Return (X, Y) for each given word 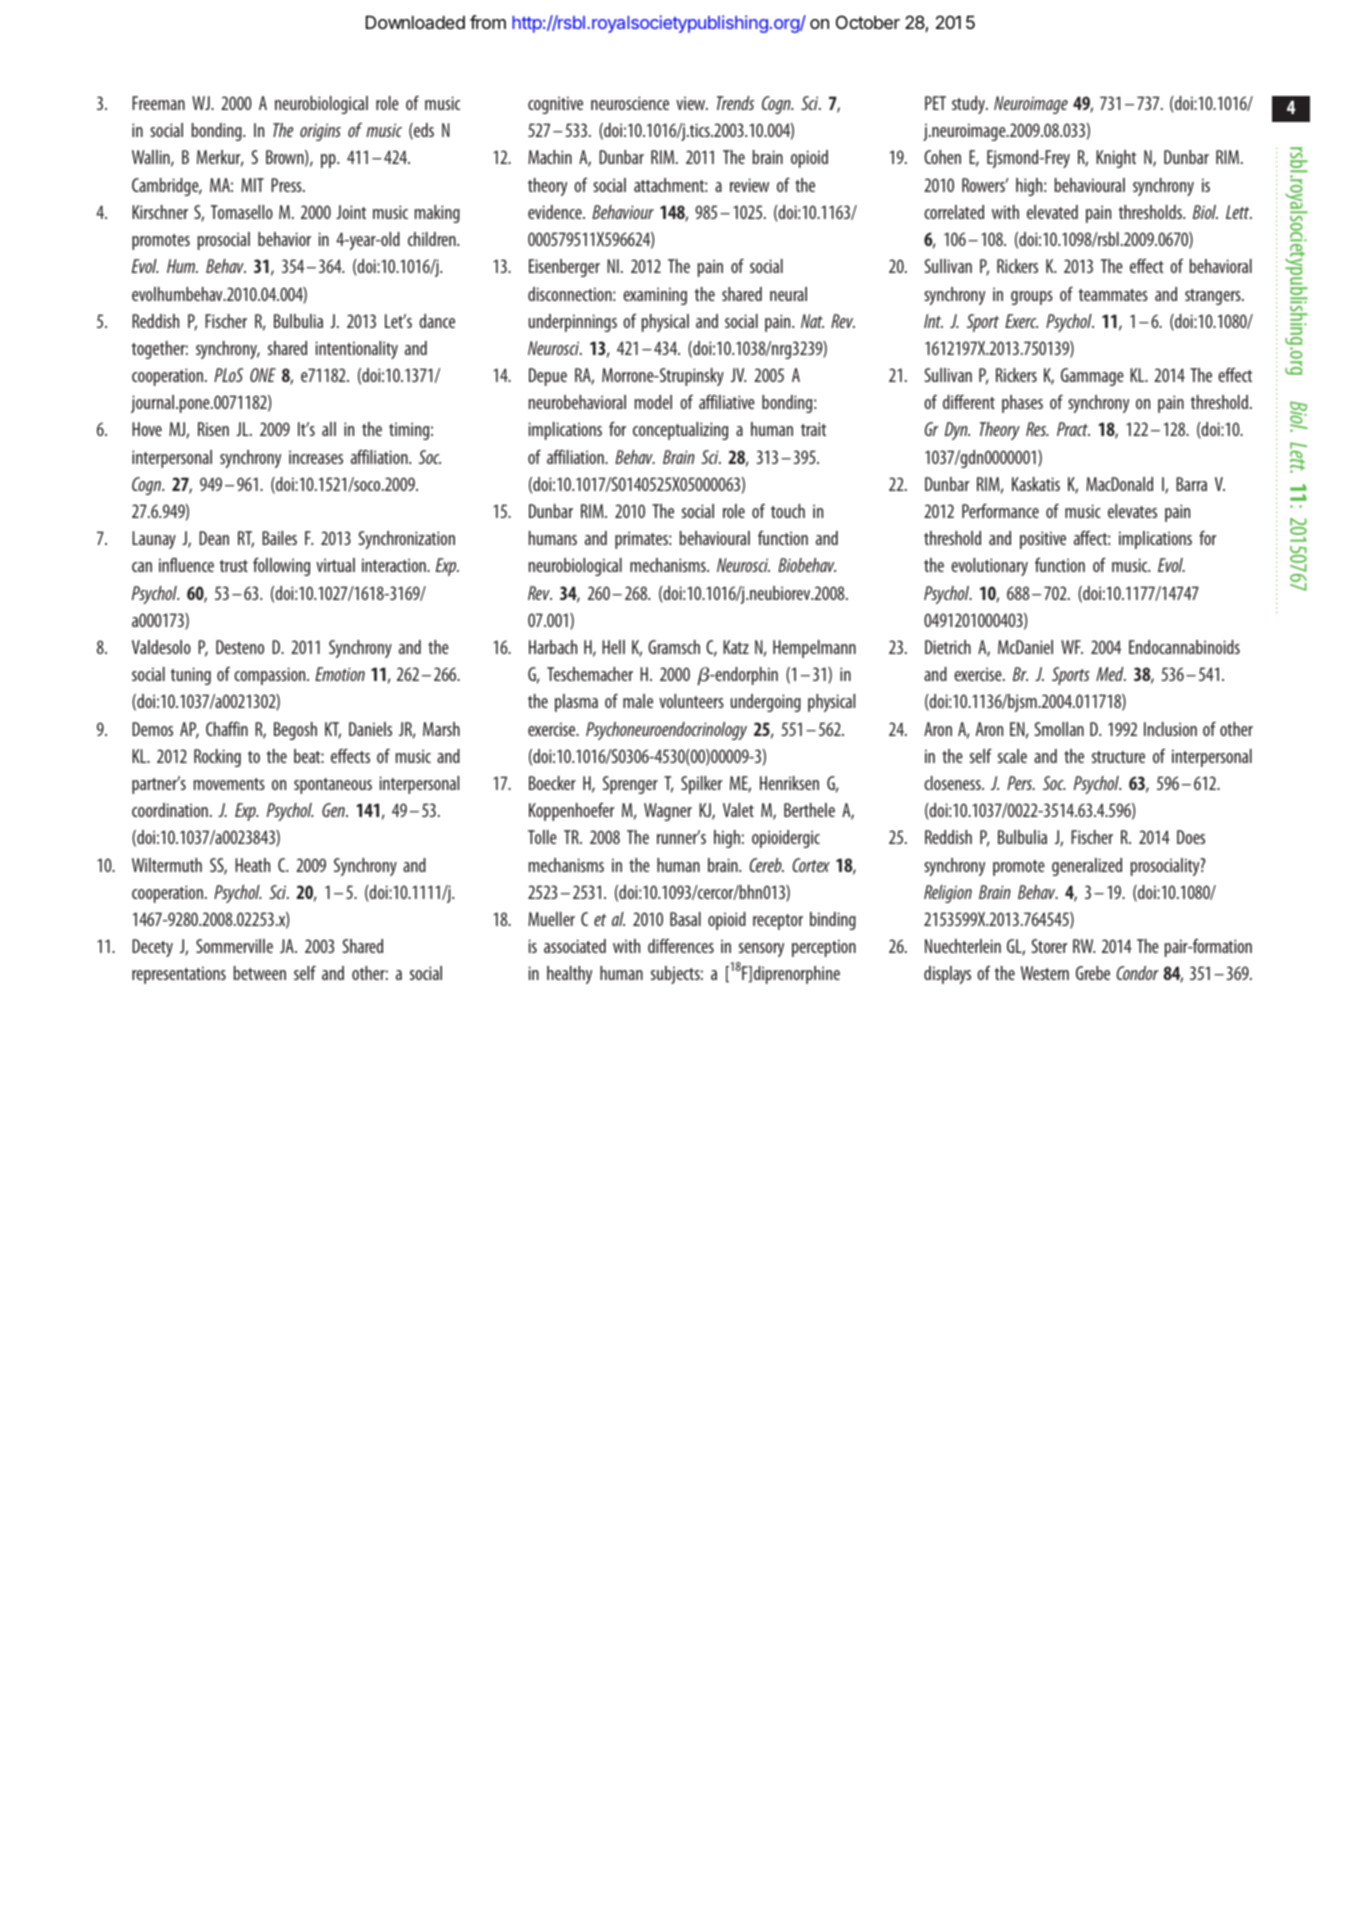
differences (681, 945)
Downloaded (415, 22)
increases (316, 457)
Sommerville (234, 946)
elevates (1132, 511)
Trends (735, 103)
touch (788, 511)
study (969, 105)
